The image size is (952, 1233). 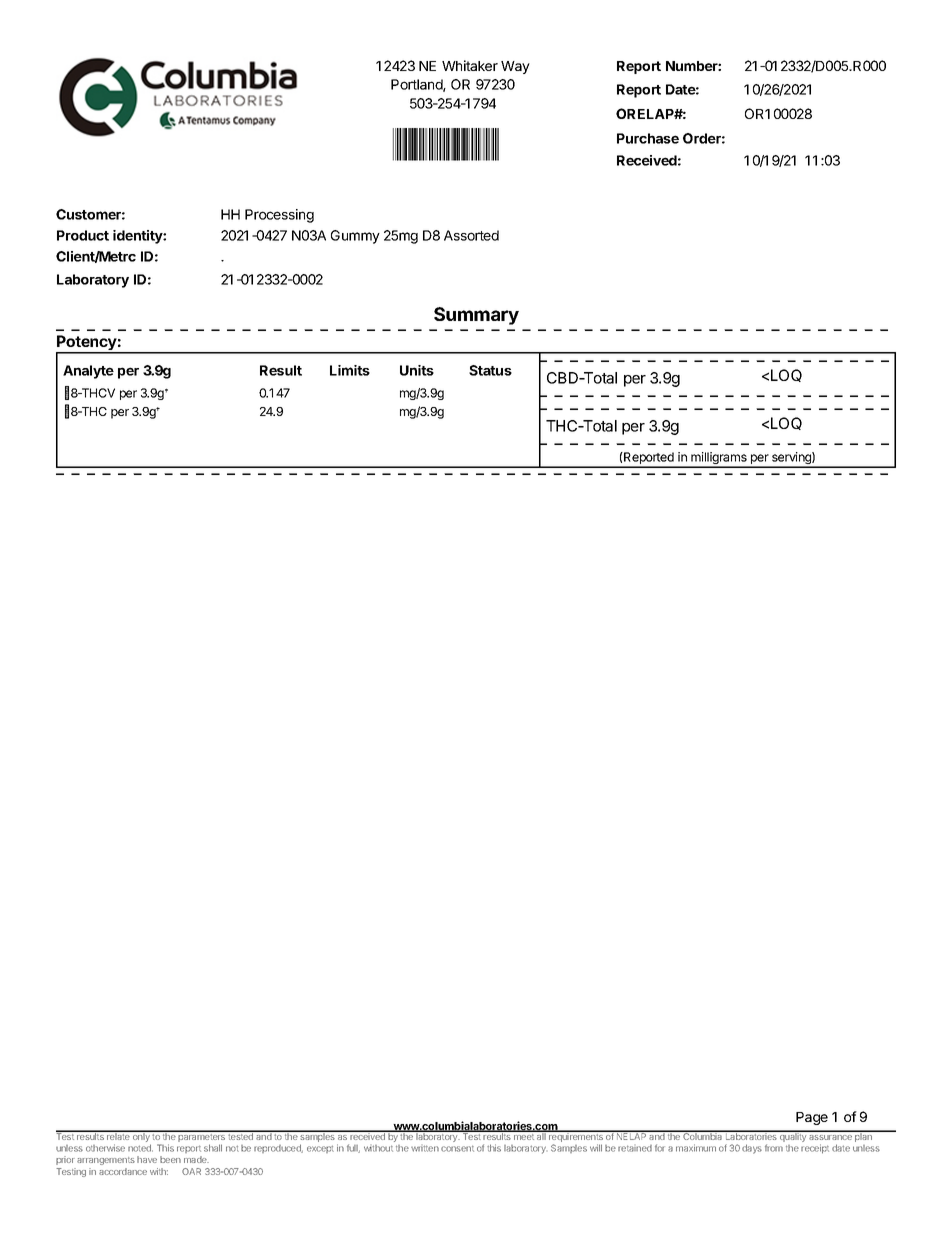 I want to click on Analyte, so click(x=88, y=372).
